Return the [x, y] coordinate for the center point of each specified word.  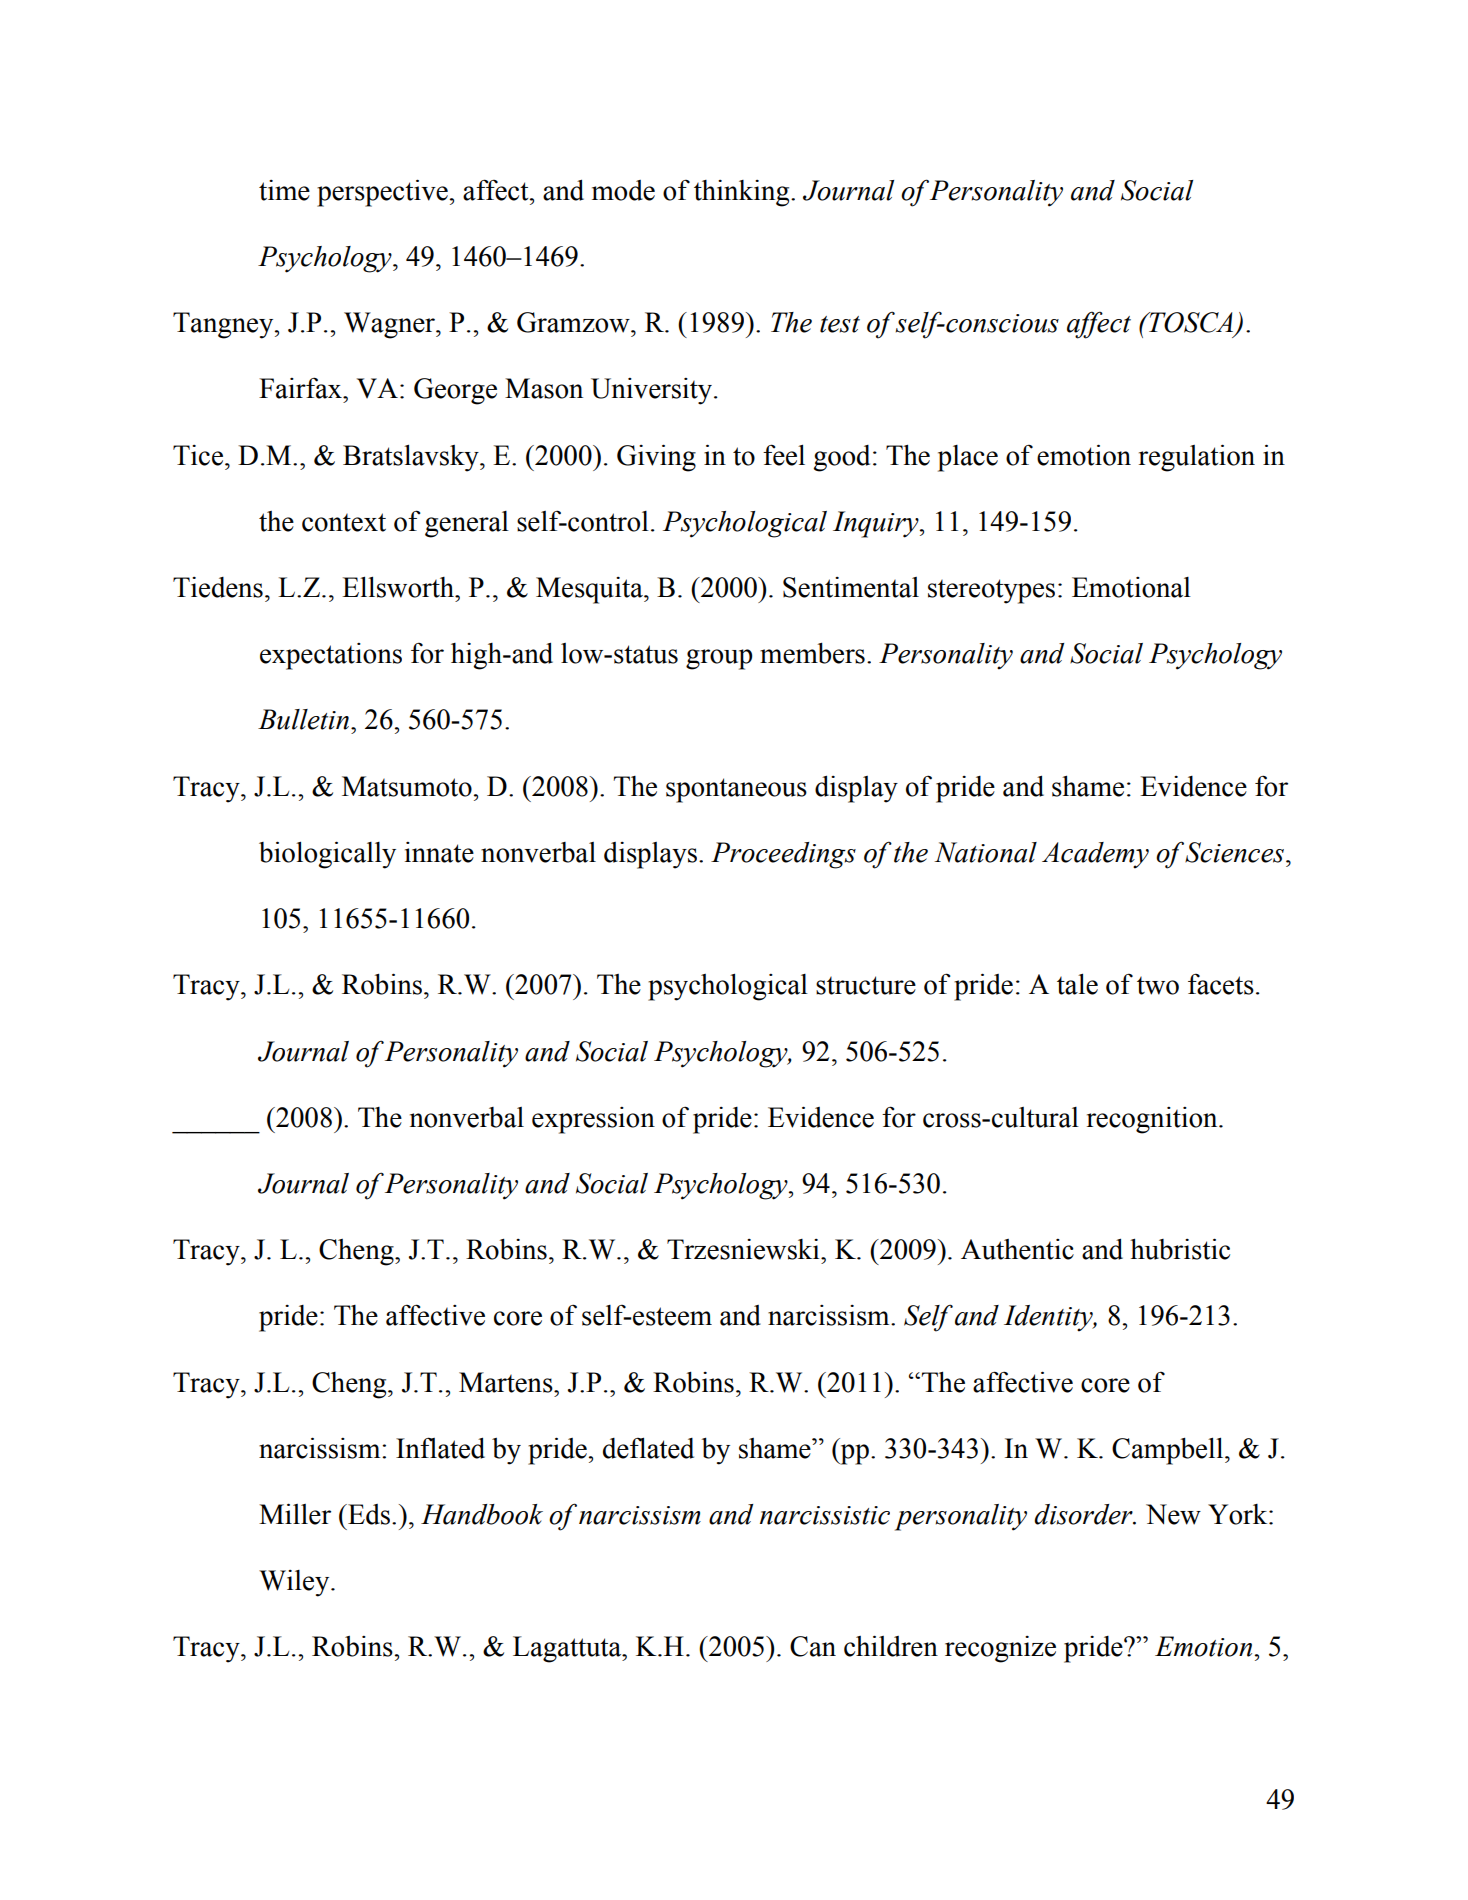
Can [813, 1646]
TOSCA [1191, 323]
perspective [382, 193]
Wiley [295, 1583]
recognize [1000, 1649]
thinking [743, 193]
